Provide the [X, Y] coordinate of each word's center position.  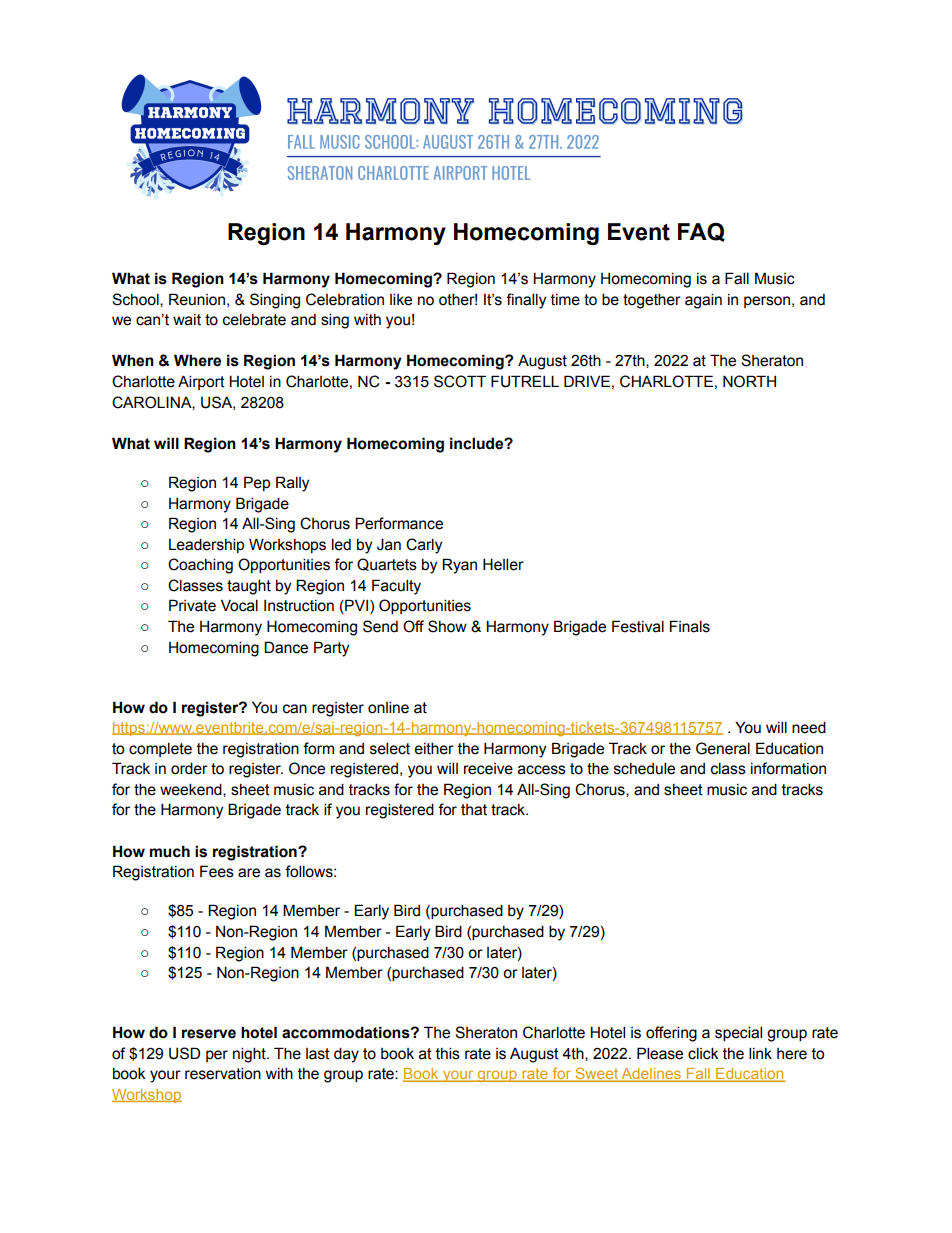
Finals [690, 626]
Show [447, 626]
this [448, 1053]
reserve [209, 1034]
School [136, 300]
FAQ [701, 232]
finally [526, 301]
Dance [286, 647]
